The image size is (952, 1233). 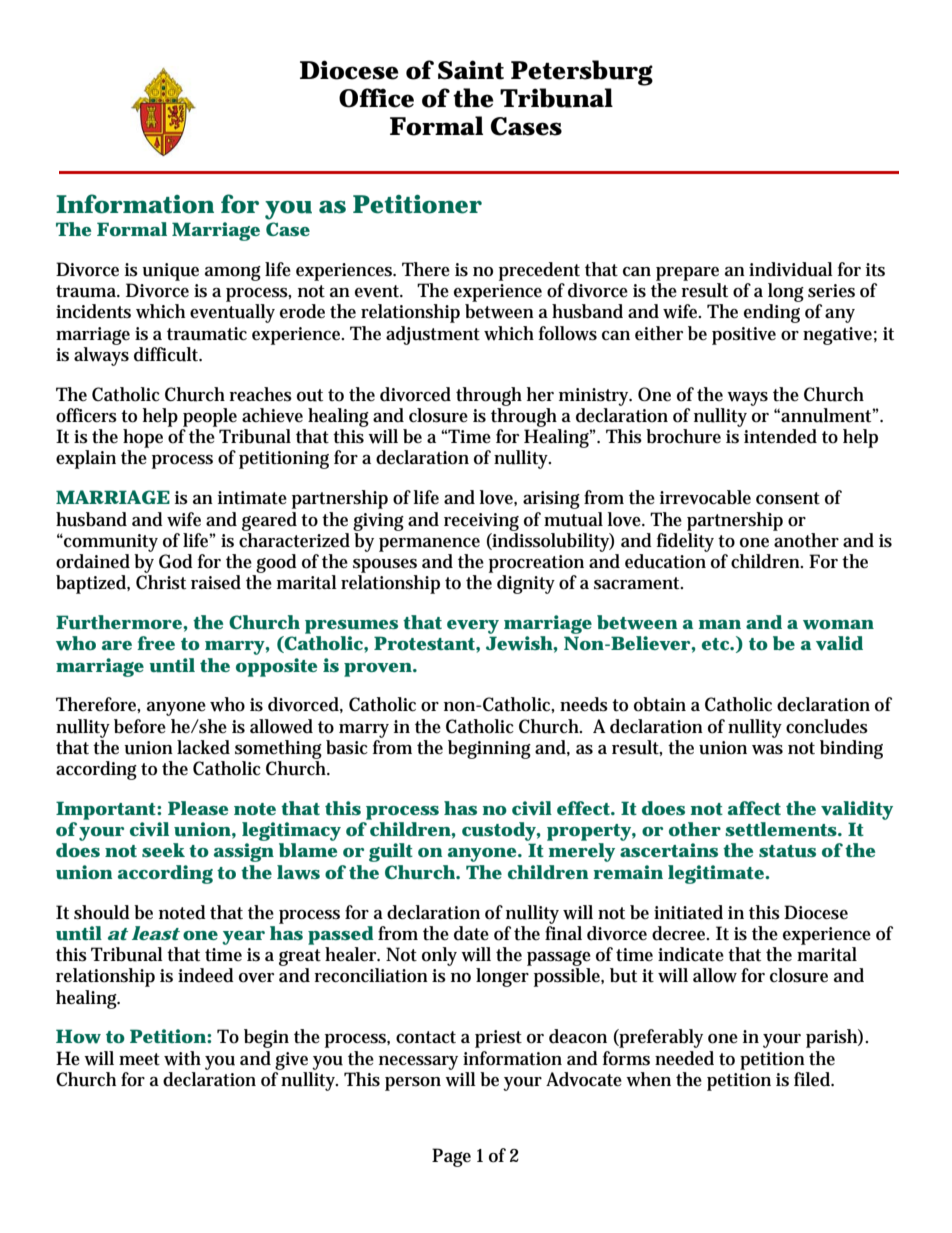 What do you see at coordinates (471, 70) in the screenshot?
I see `Saint` at bounding box center [471, 70].
